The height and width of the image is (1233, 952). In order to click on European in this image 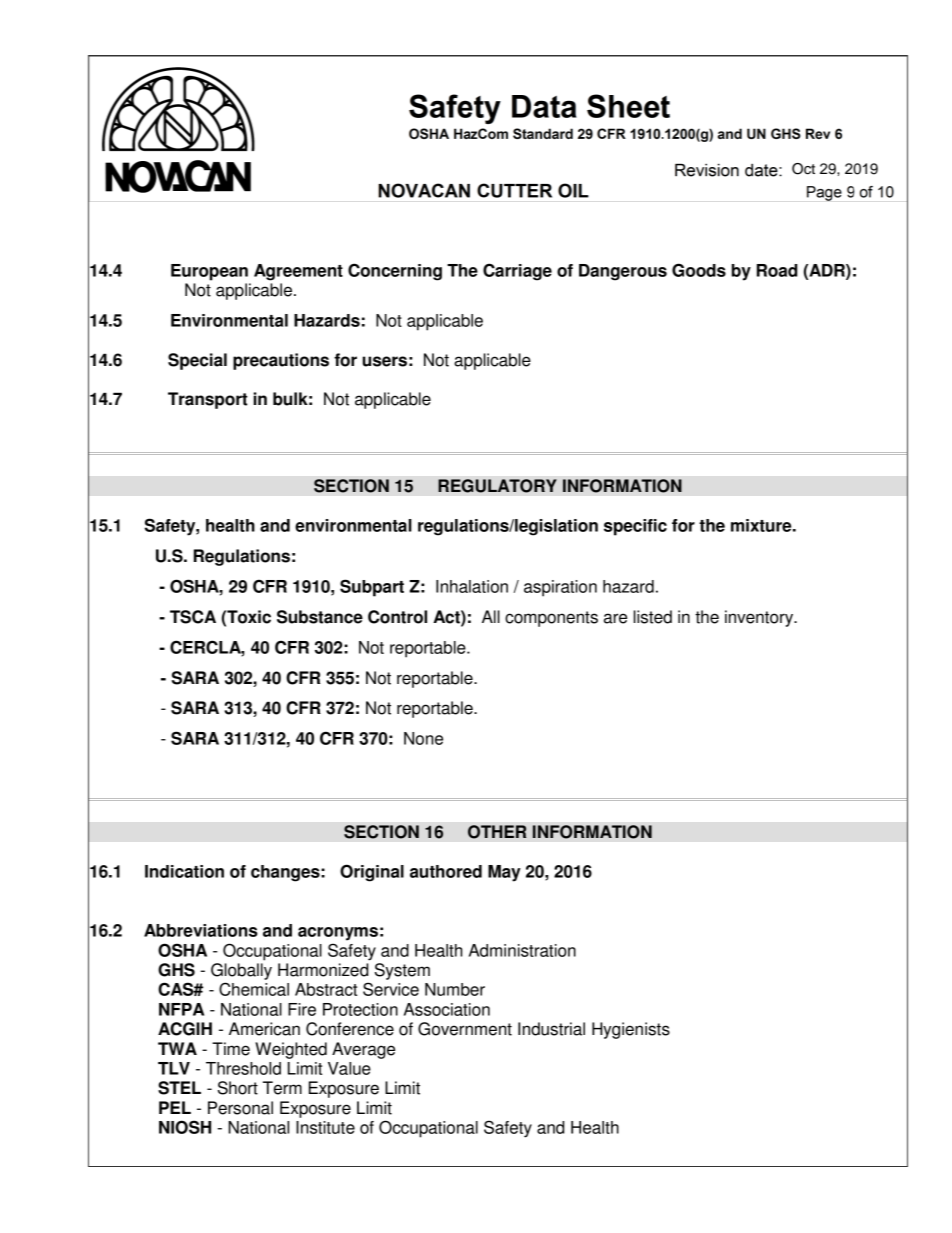, I will do `click(209, 272)`.
